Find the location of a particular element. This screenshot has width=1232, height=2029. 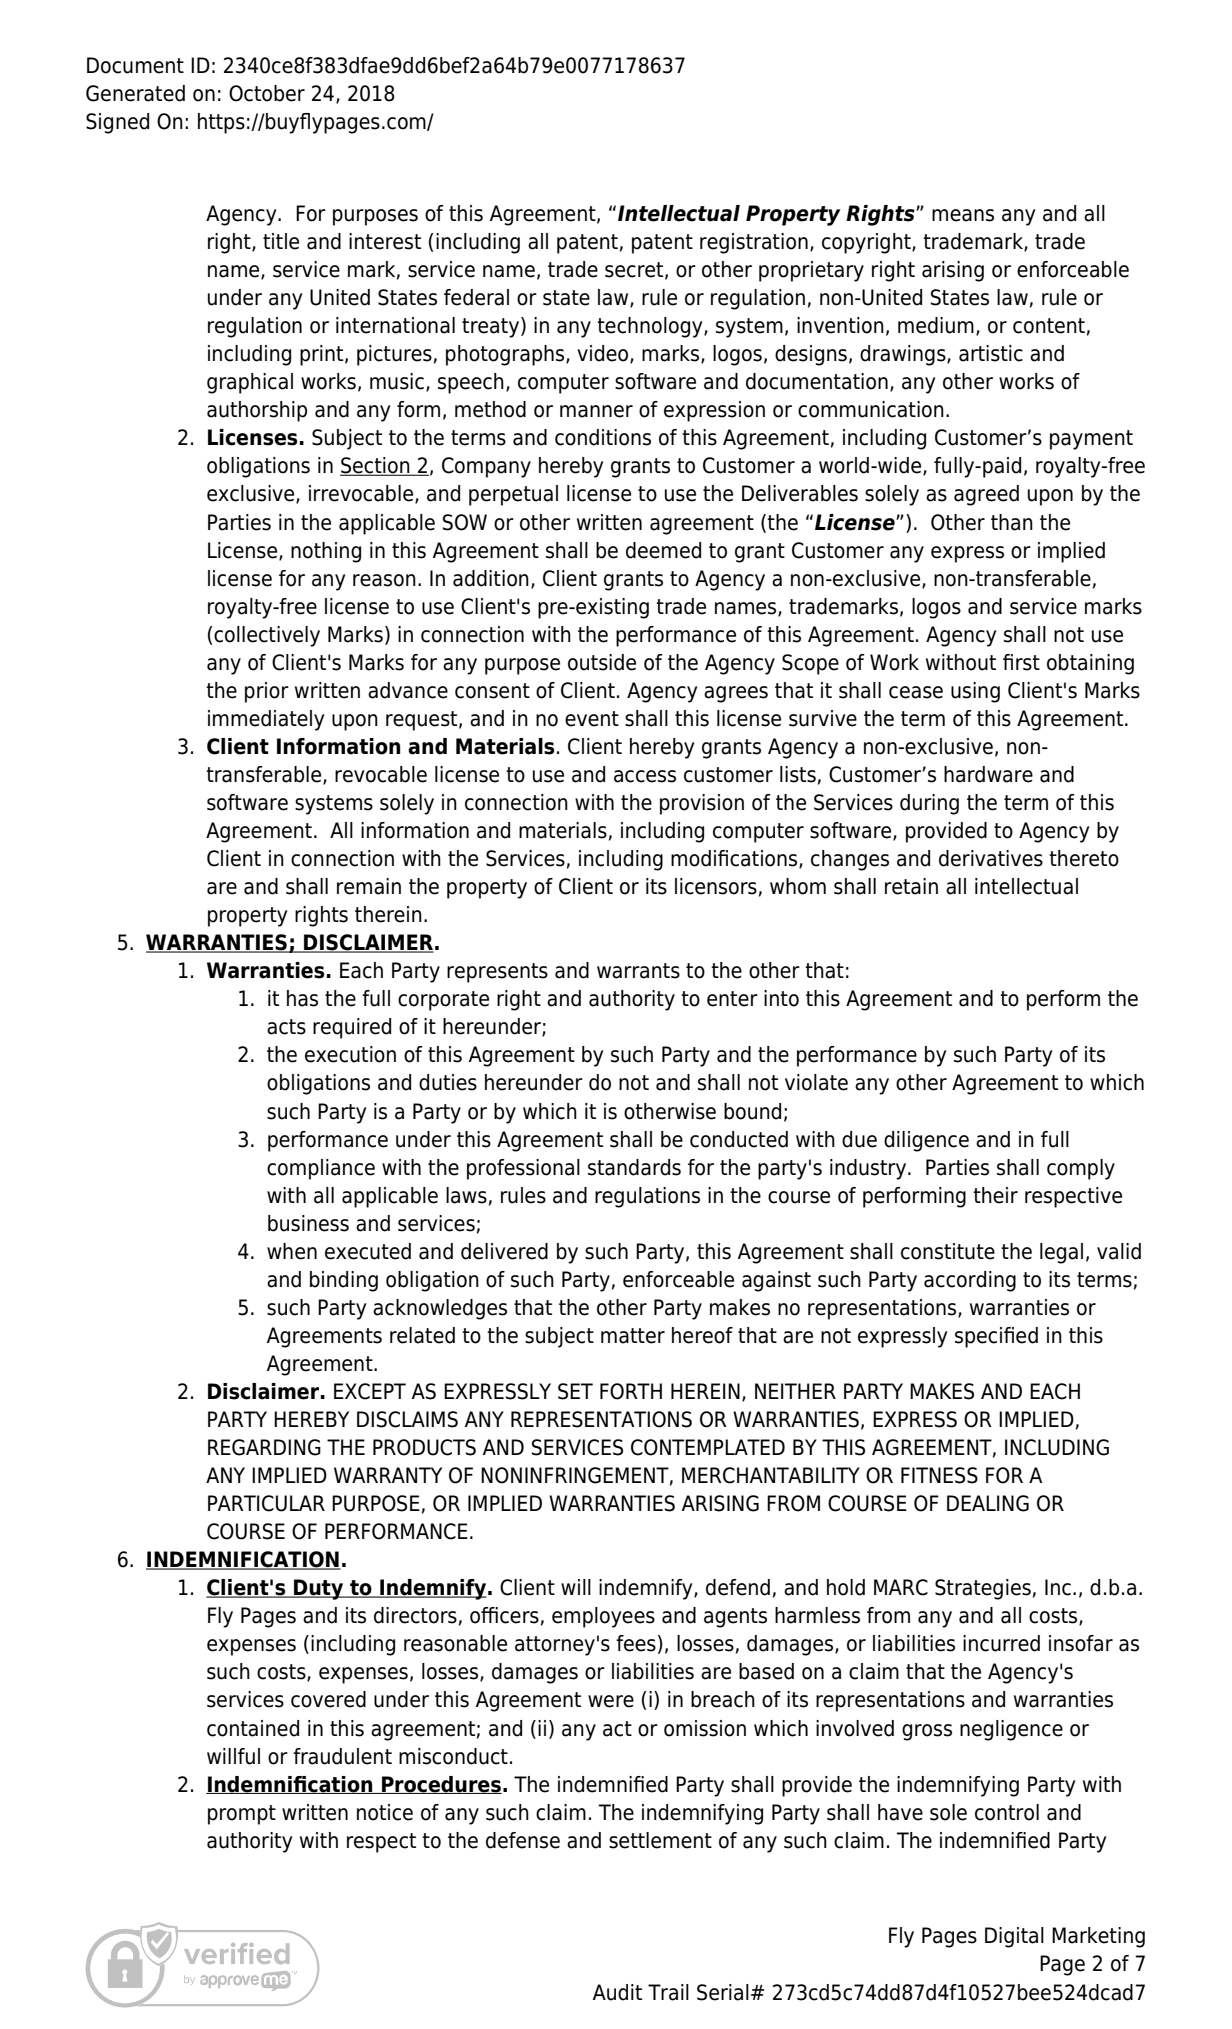

Audit is located at coordinates (617, 1992).
